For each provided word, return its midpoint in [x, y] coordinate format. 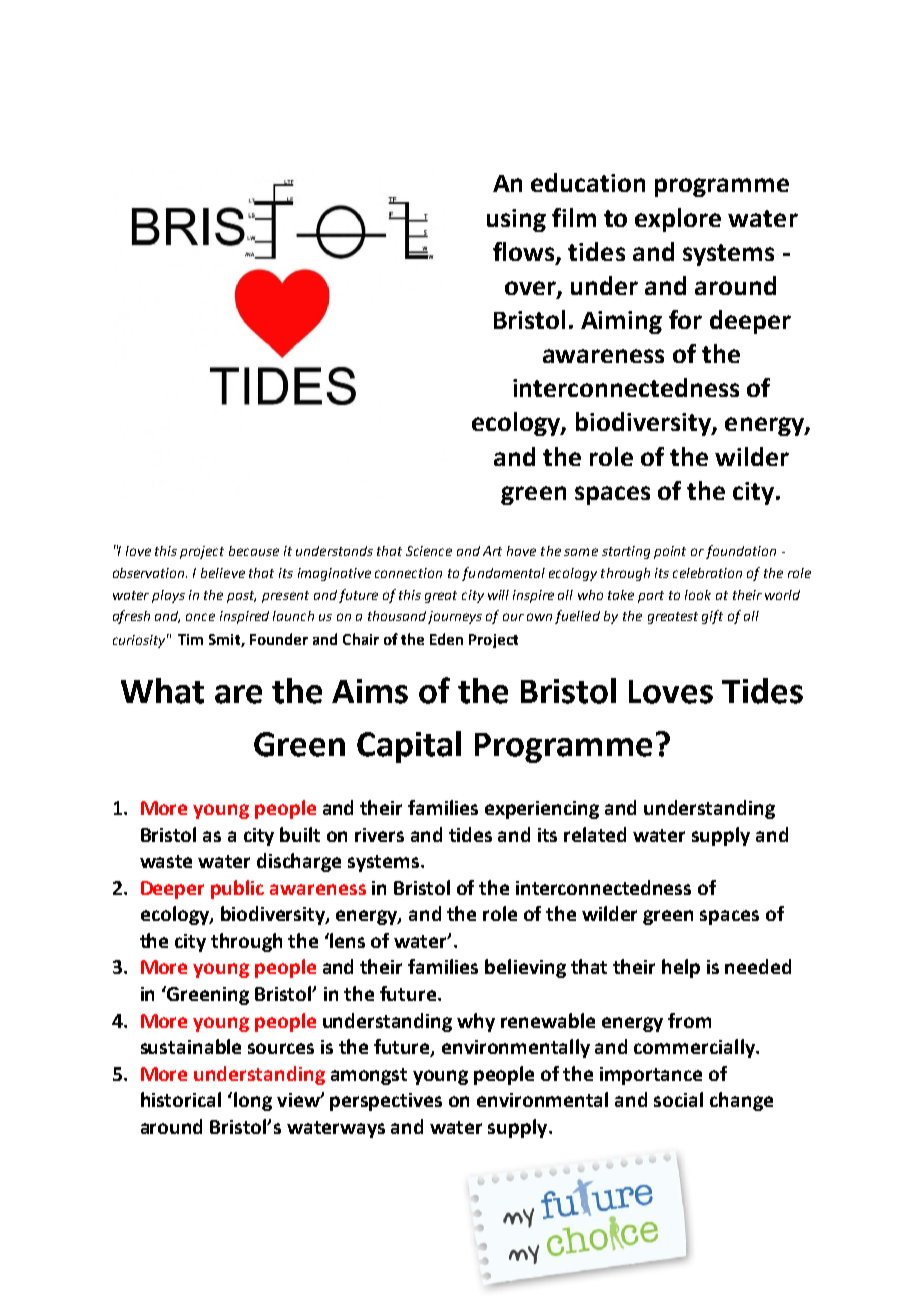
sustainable [191, 1046]
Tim [190, 639]
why [476, 1022]
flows [525, 252]
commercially [696, 1048]
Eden [446, 639]
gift [712, 617]
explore [678, 220]
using [516, 220]
